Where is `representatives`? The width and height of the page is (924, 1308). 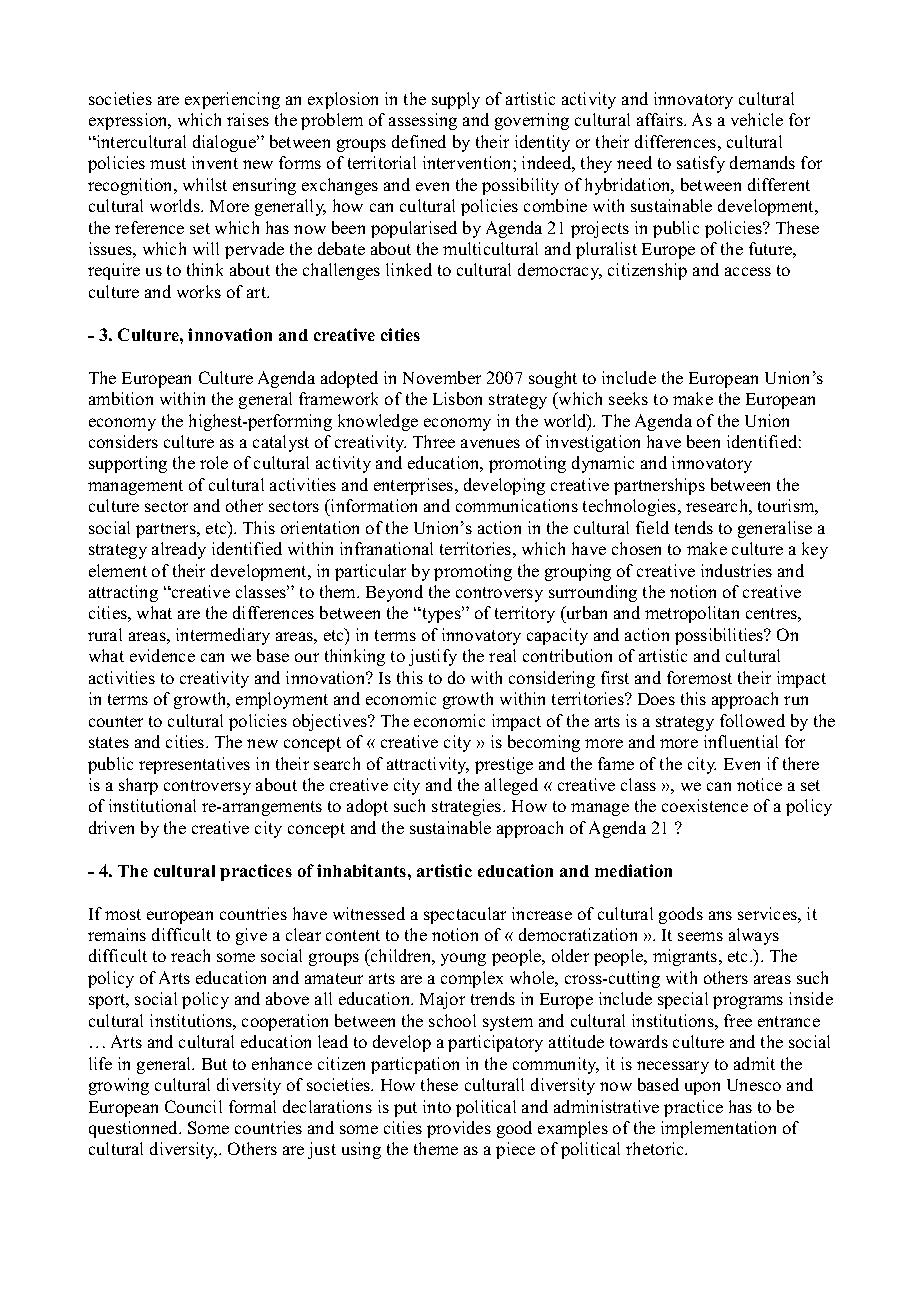 representatives is located at coordinates (194, 765).
